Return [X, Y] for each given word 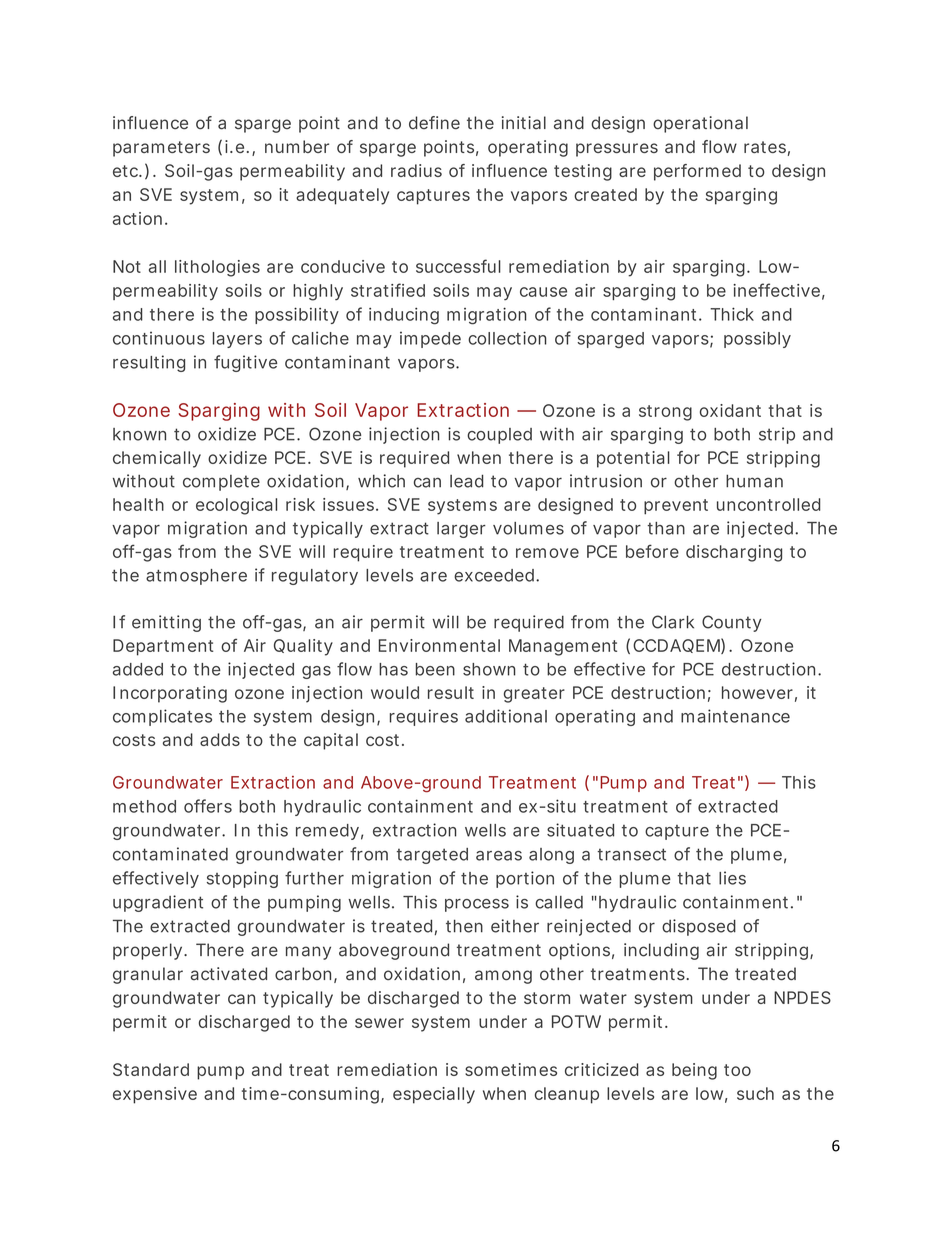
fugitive [245, 363]
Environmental [439, 645]
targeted [432, 856]
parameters [161, 149]
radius [416, 170]
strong [665, 413]
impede [430, 339]
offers [208, 806]
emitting [166, 623]
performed [697, 172]
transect [631, 854]
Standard [151, 1069]
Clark [673, 622]
